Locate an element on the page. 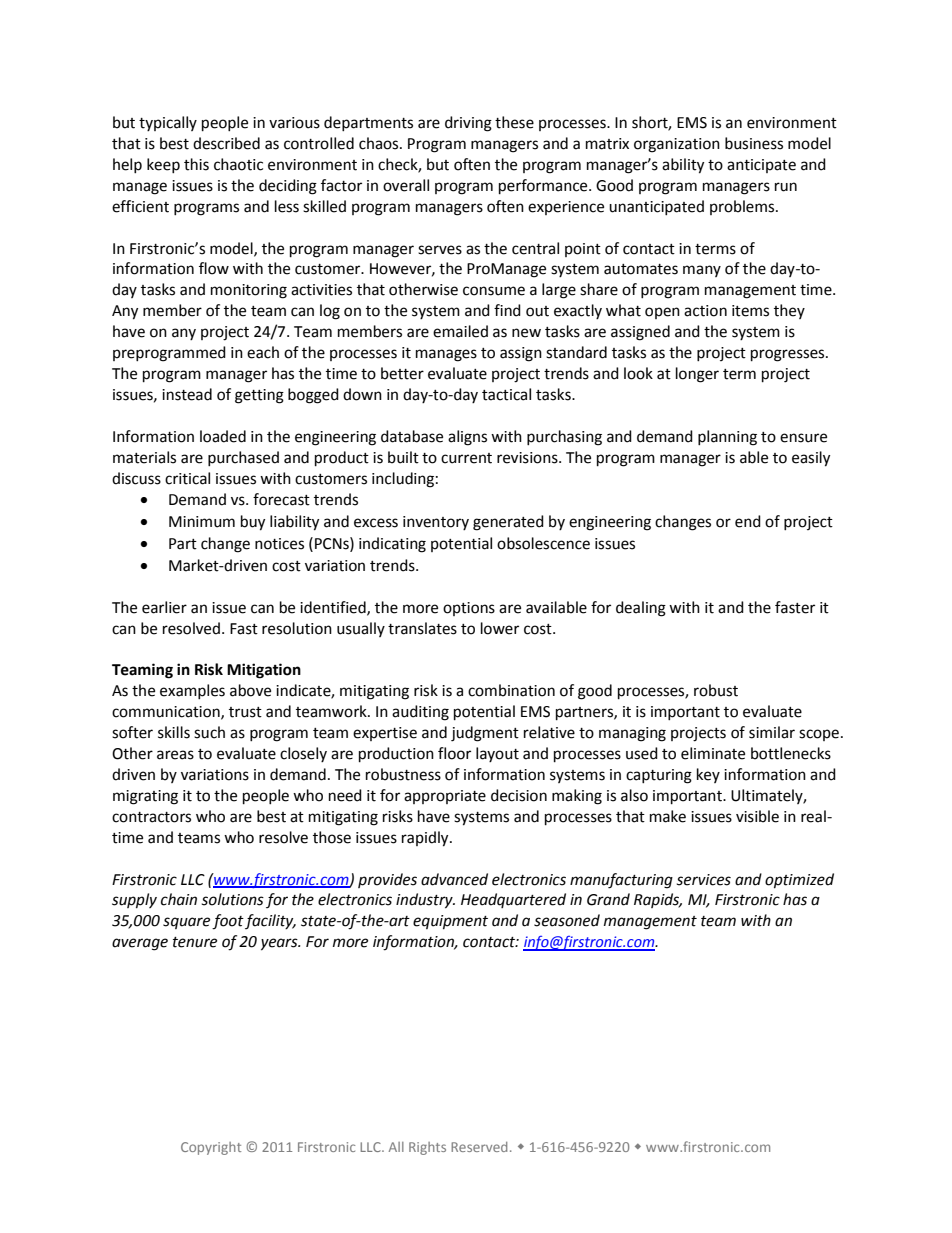  this is located at coordinates (196, 164).
